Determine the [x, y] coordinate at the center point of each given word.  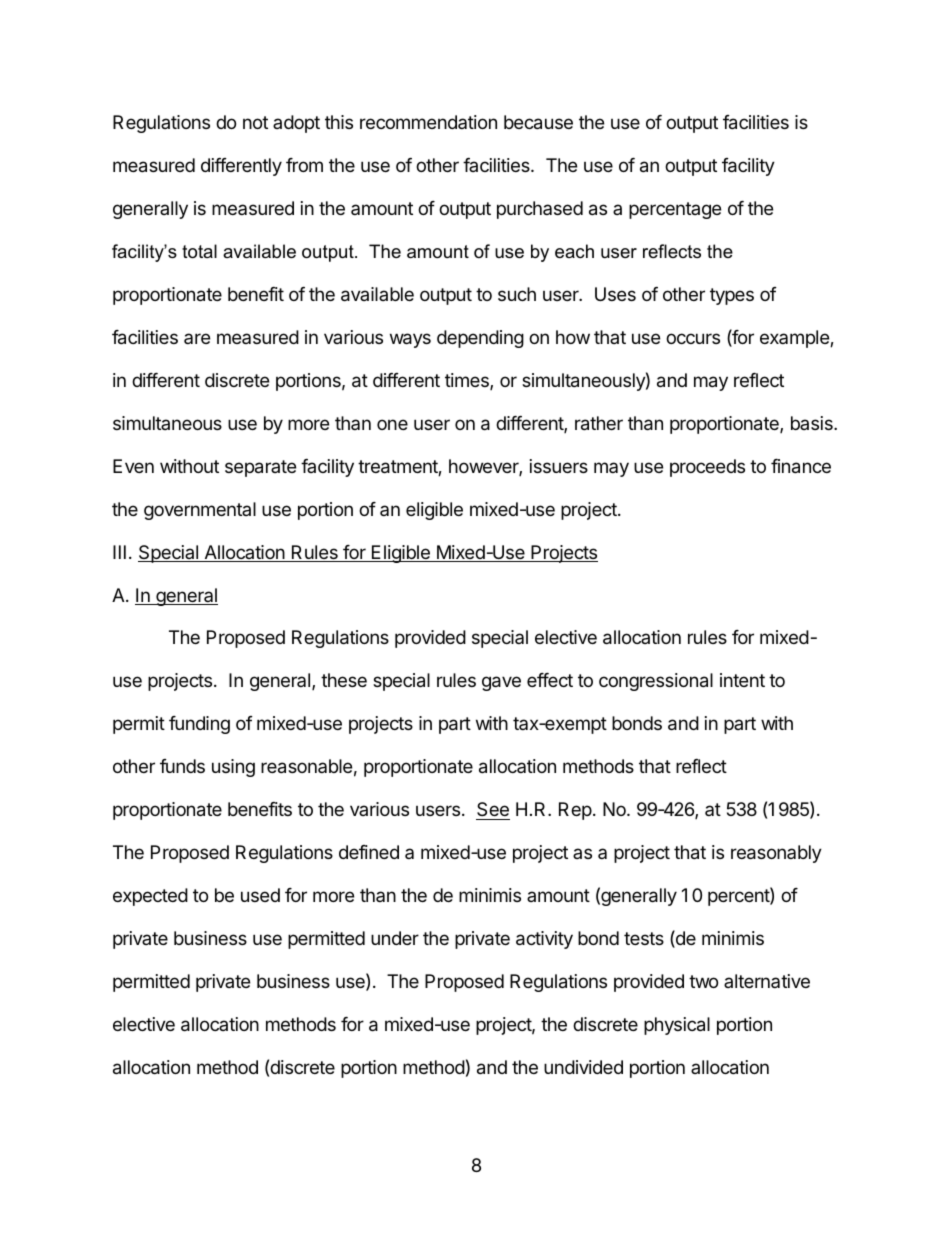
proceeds [707, 468]
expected [150, 897]
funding [199, 725]
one [392, 424]
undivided [583, 1067]
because [538, 122]
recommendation [428, 122]
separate [260, 468]
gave [501, 683]
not [255, 122]
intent [742, 680]
